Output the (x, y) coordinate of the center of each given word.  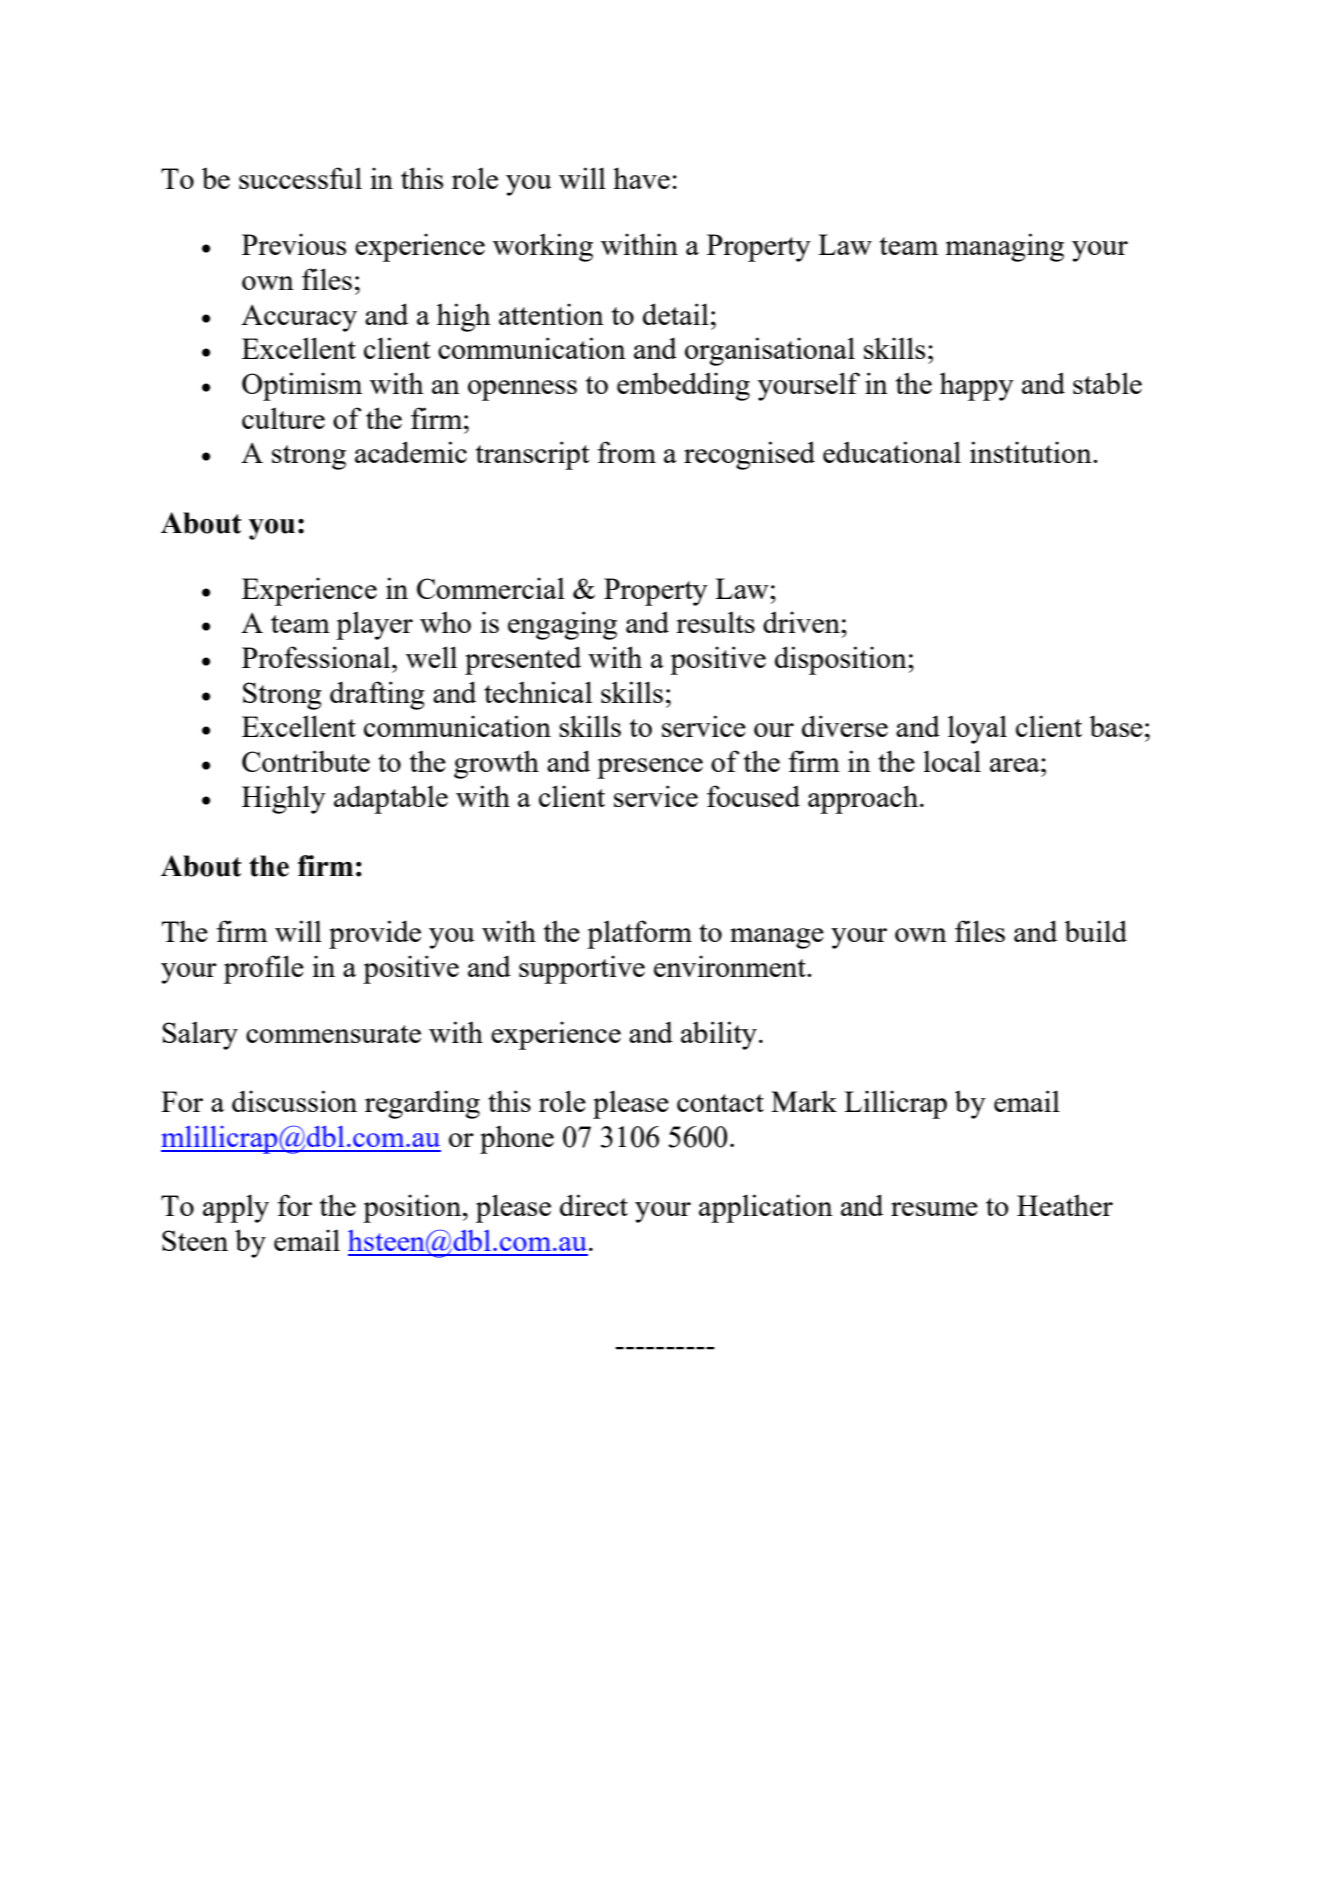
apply (236, 1208)
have (641, 178)
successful (300, 178)
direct (594, 1205)
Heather (1065, 1205)
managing (1005, 247)
